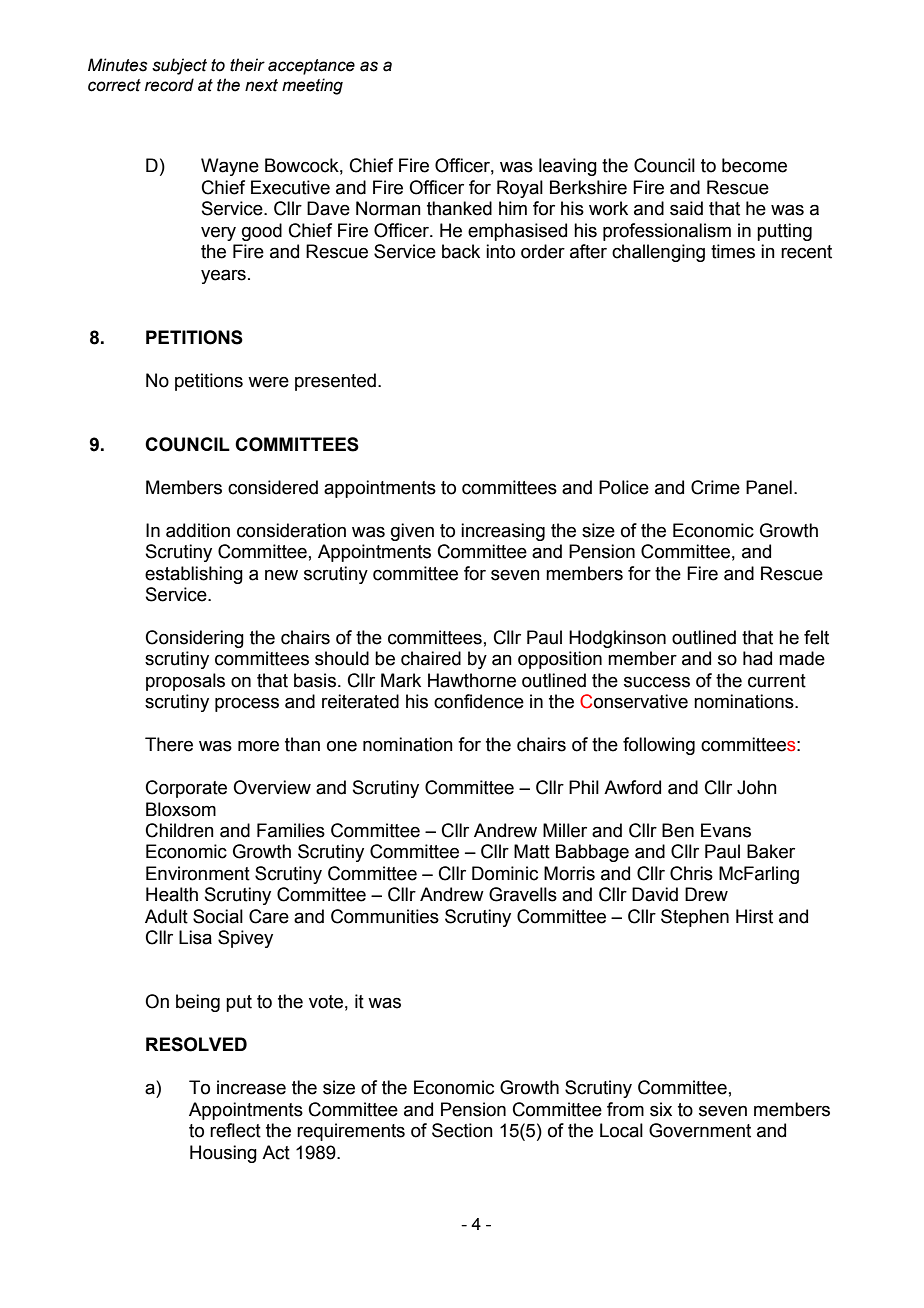 The image size is (924, 1308). I want to click on chaired, so click(431, 658).
